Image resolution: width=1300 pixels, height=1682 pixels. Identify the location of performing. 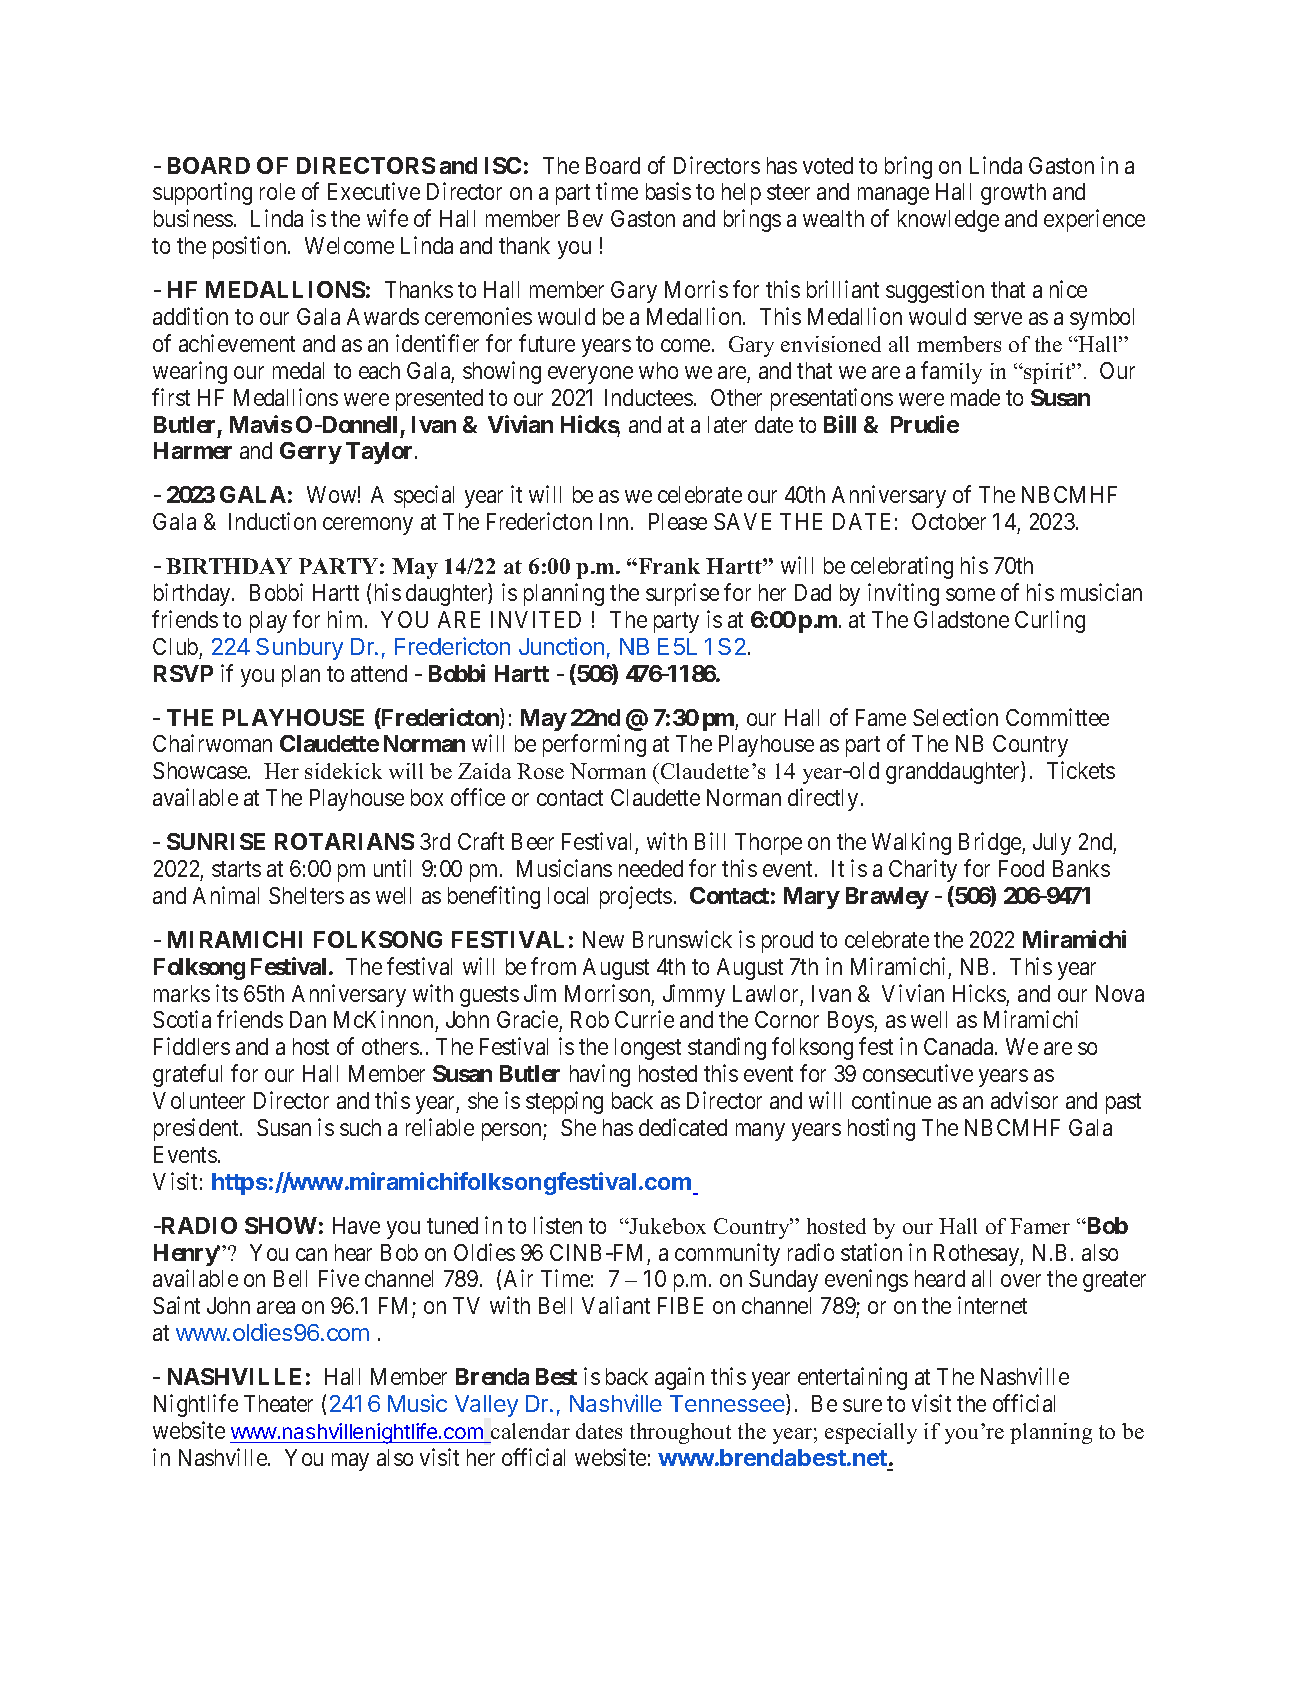
(594, 745).
